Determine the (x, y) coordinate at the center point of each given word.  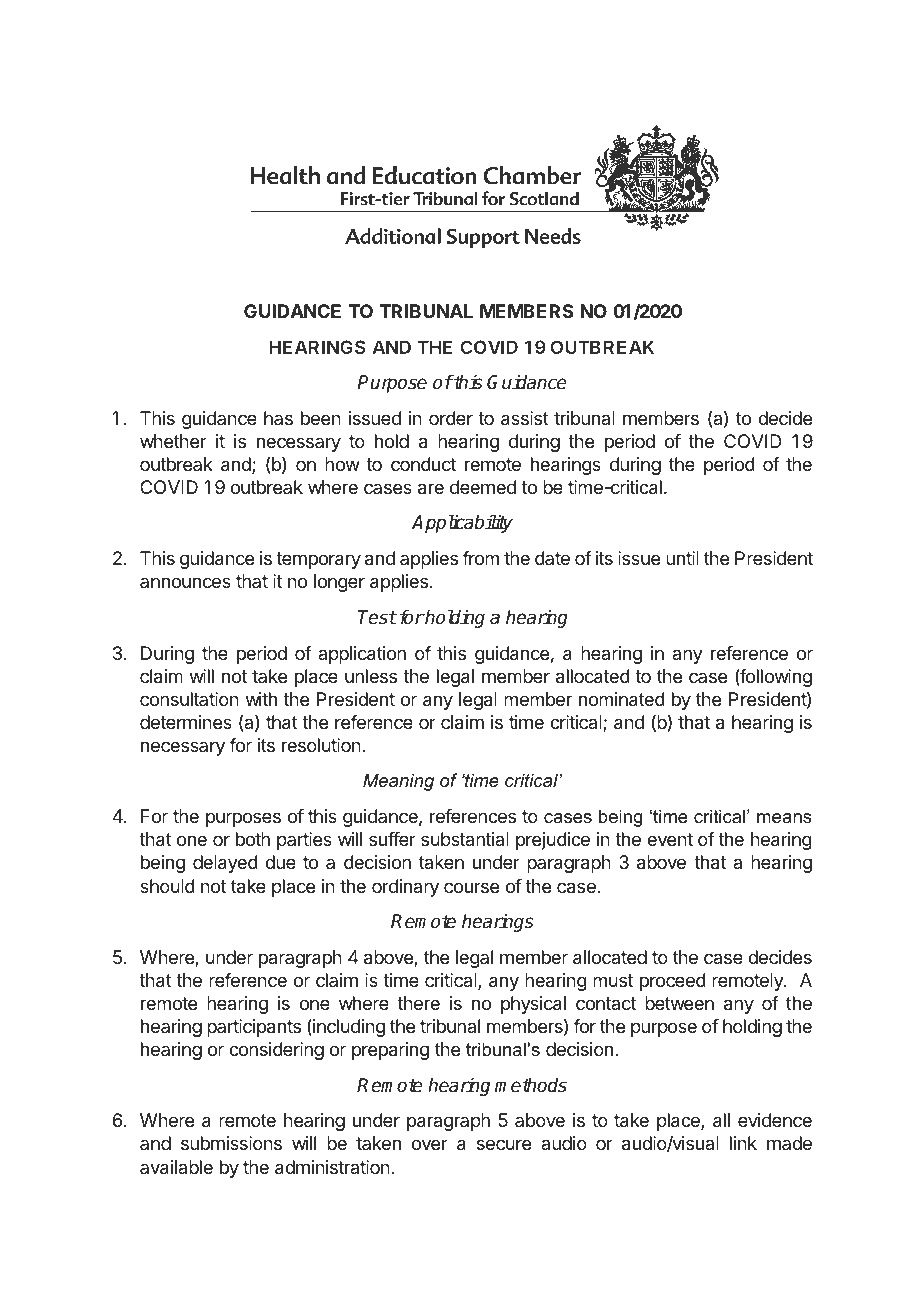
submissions (231, 1143)
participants (254, 1028)
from (480, 558)
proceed (673, 982)
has (278, 418)
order (451, 418)
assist (525, 418)
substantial (465, 839)
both (253, 839)
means (784, 818)
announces (185, 582)
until (682, 558)
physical (533, 1005)
